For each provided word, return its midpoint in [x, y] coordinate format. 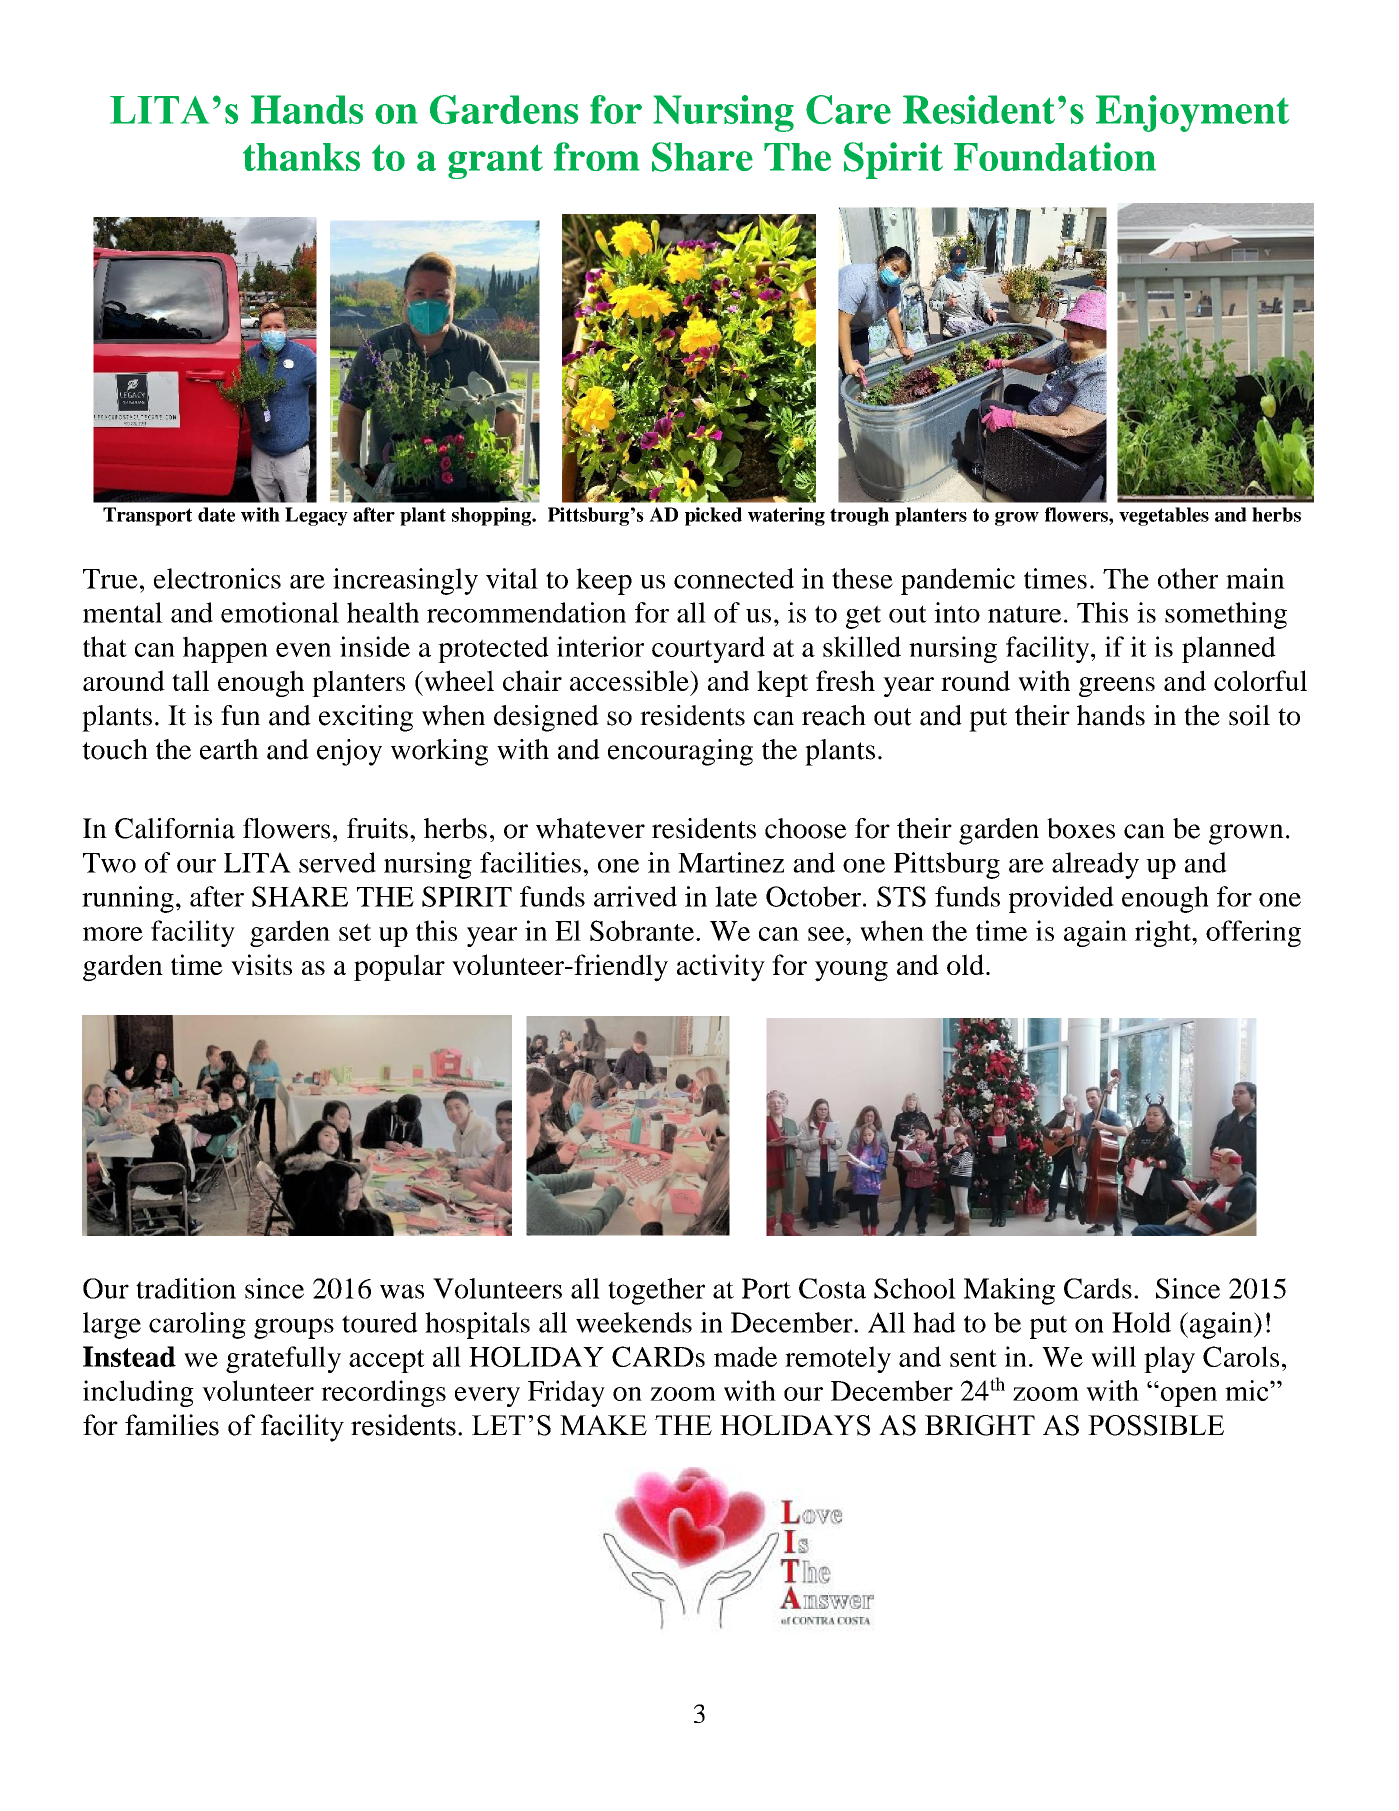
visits [261, 964]
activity [721, 968]
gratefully [283, 1359]
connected [734, 578]
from [596, 156]
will [1113, 1356]
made [745, 1356]
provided [1061, 899]
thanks [301, 157]
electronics [217, 578]
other [1188, 578]
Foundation [1055, 156]
